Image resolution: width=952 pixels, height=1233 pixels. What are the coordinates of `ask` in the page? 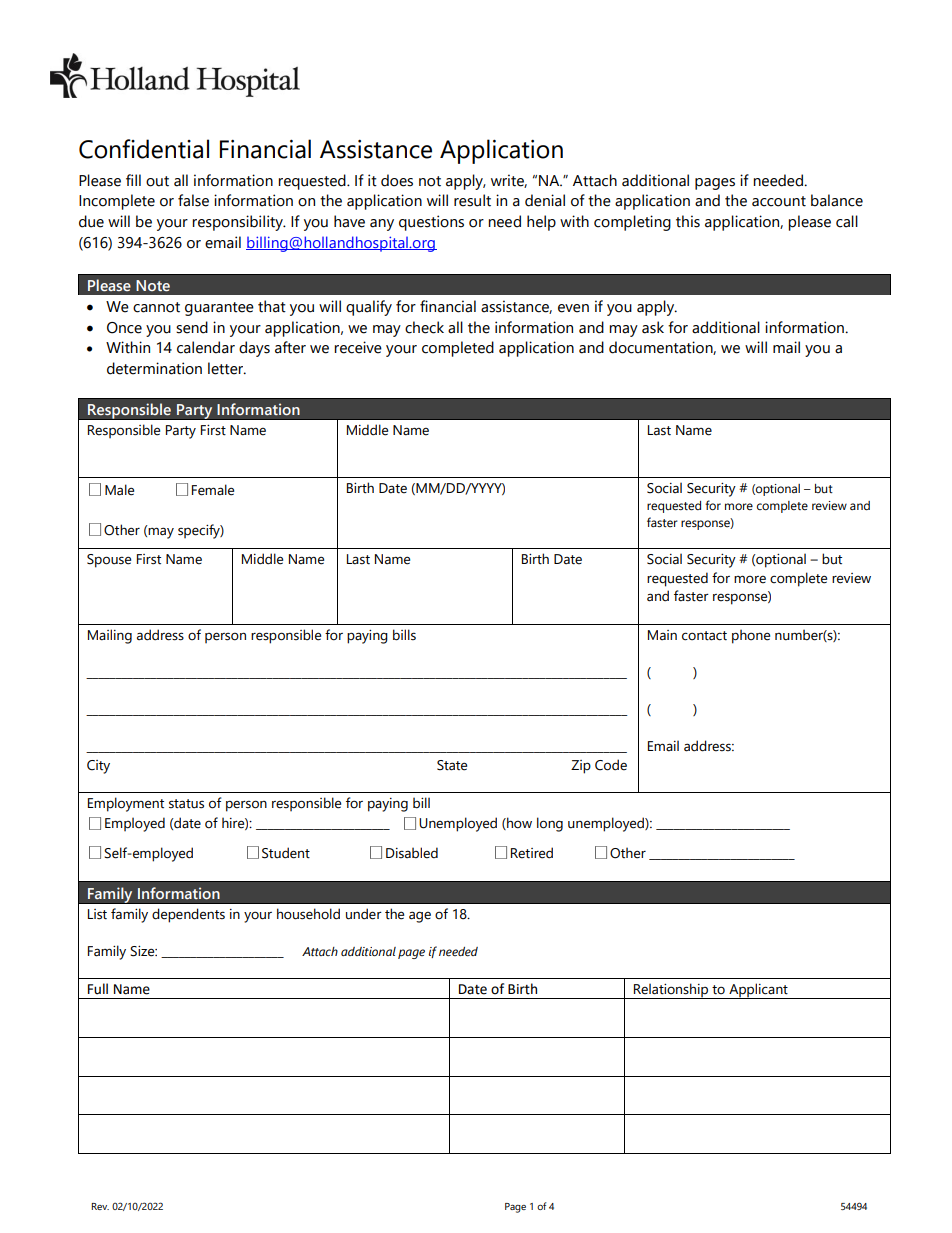 It's located at (653, 327).
